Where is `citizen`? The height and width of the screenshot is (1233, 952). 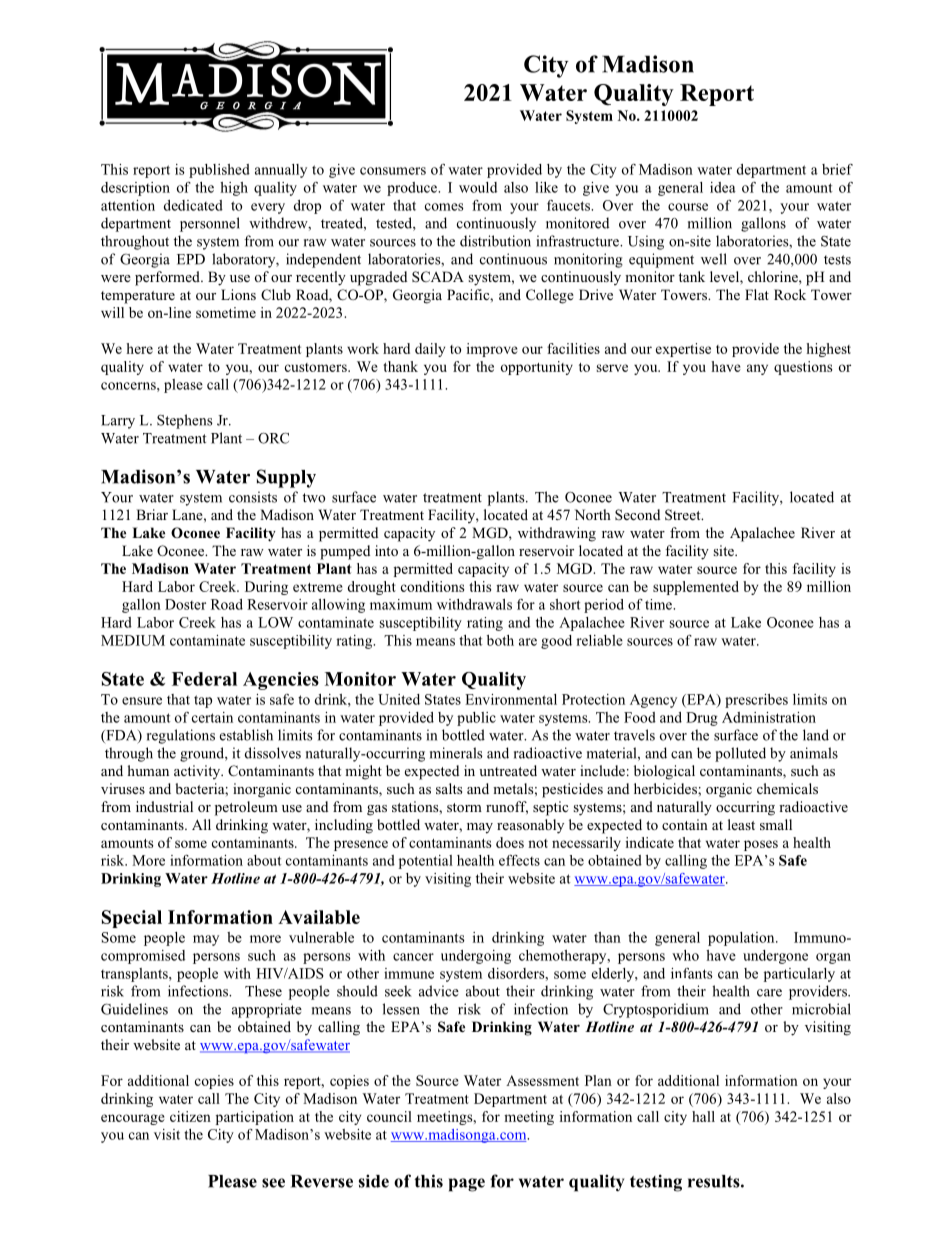
citizen is located at coordinates (190, 1116).
